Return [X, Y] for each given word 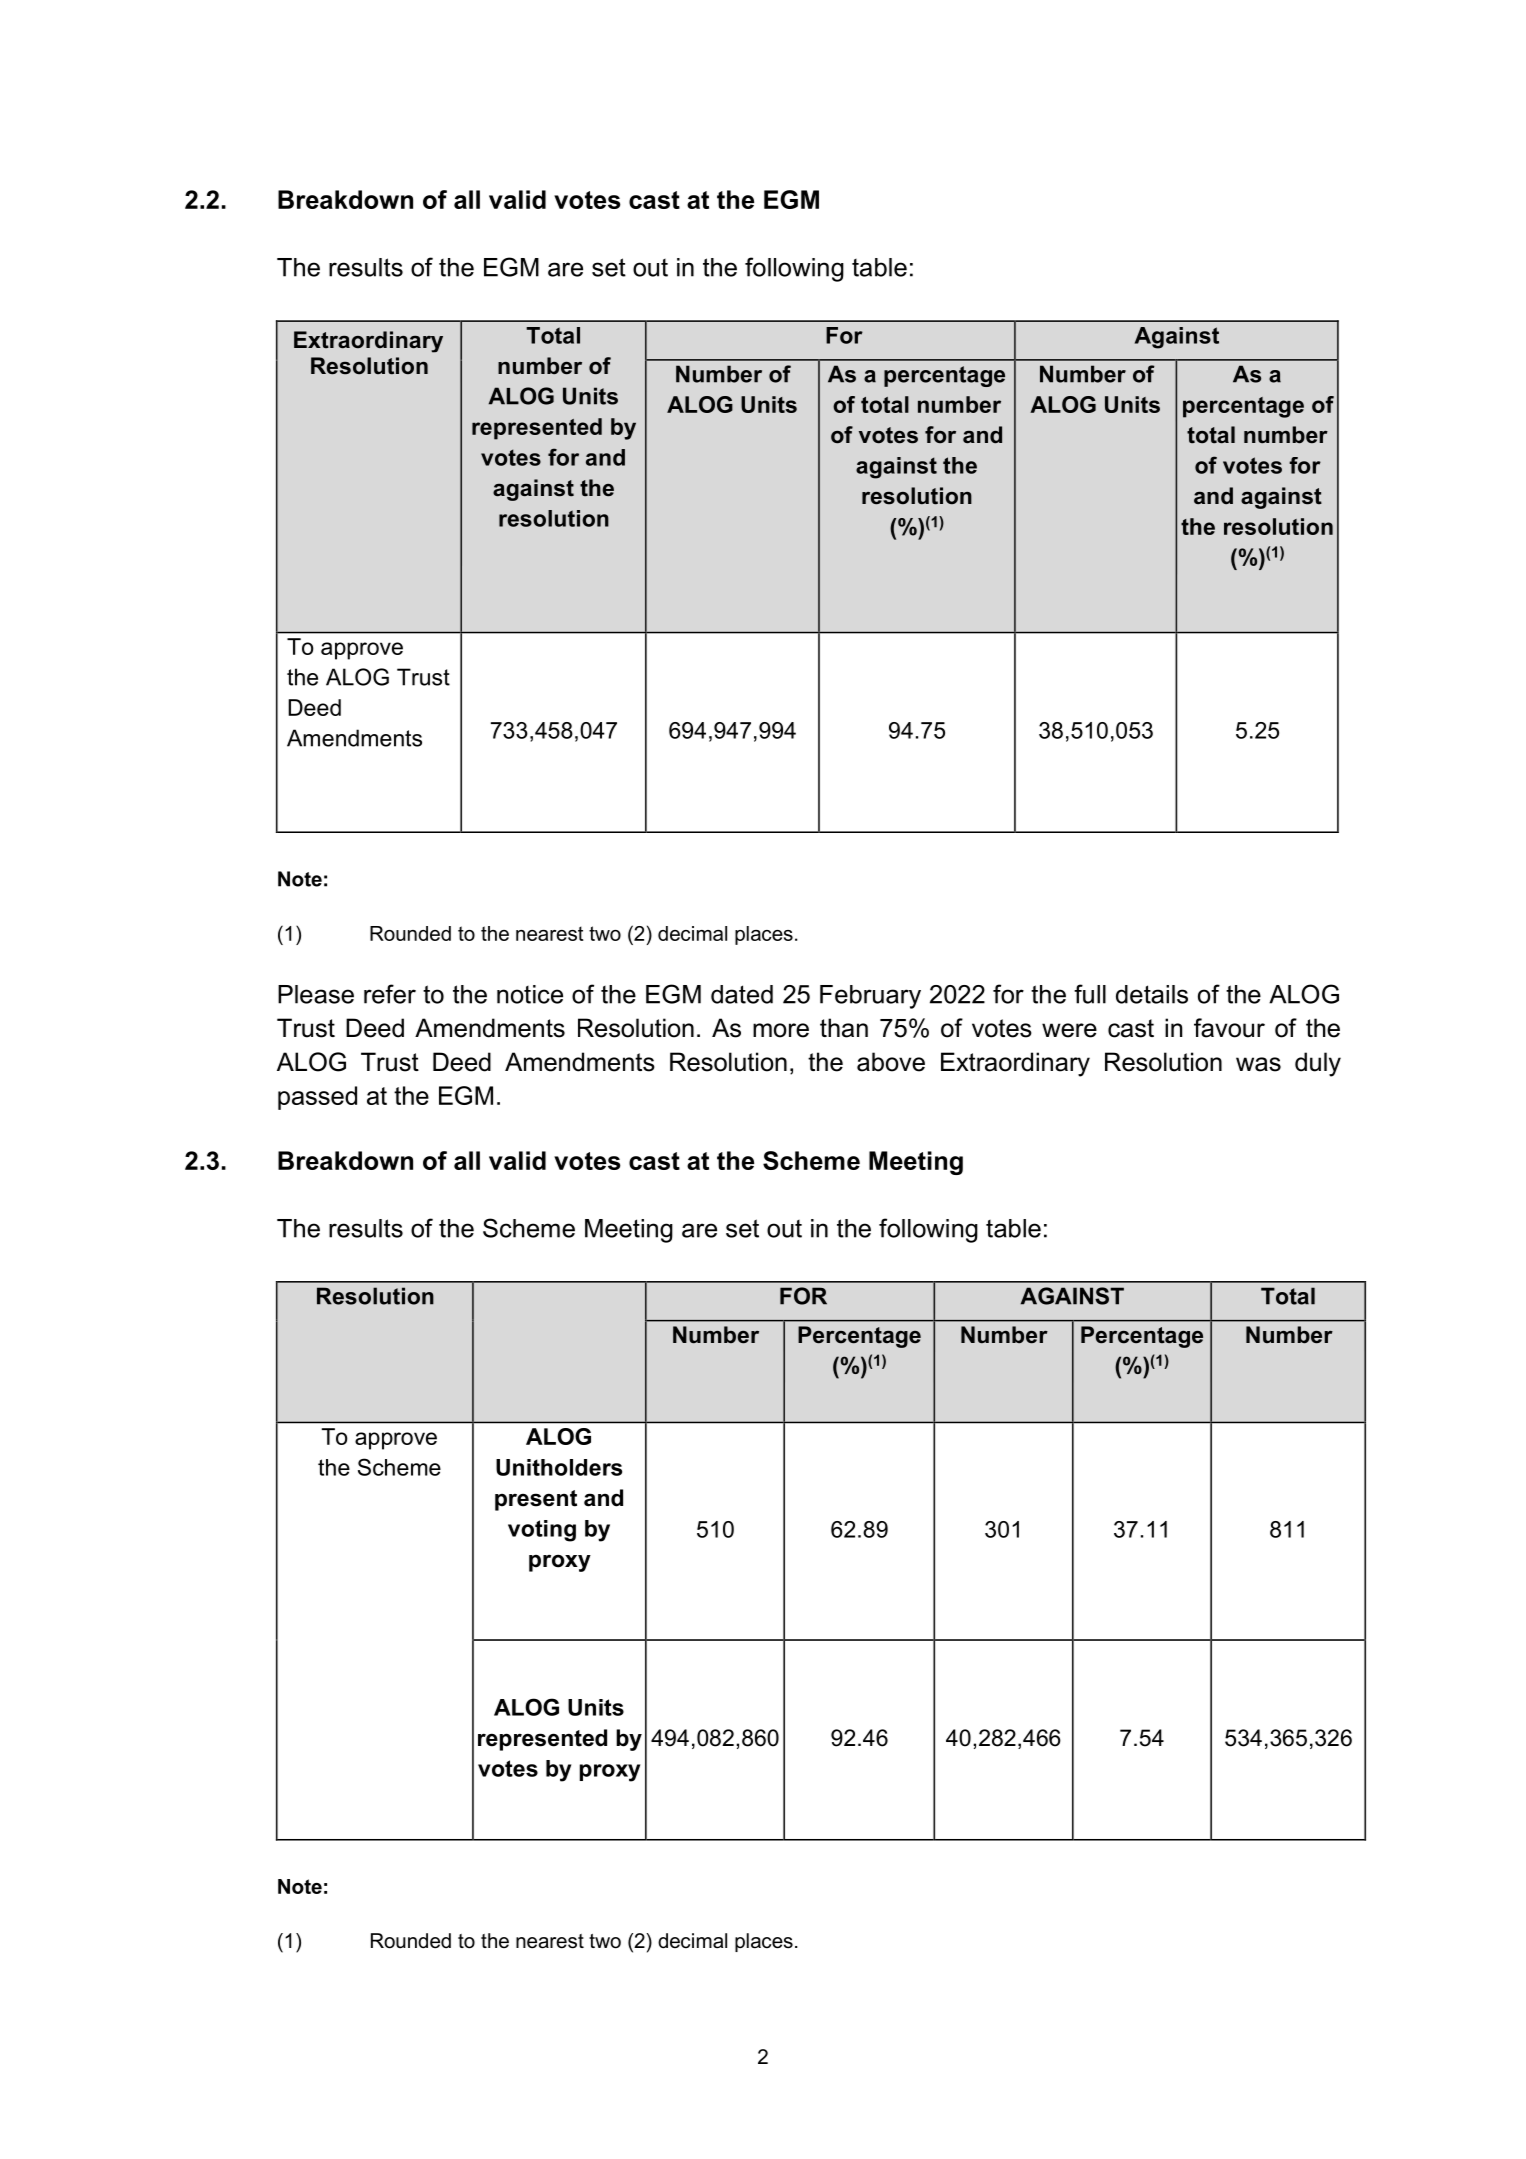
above [891, 1062]
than [844, 1028]
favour [1229, 1028]
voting [542, 1531]
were [1069, 1030]
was [1258, 1064]
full [1090, 994]
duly [1318, 1064]
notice [530, 994]
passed [317, 1098]
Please [316, 994]
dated [742, 994]
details [1152, 994]
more [781, 1030]
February [870, 997]
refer [390, 994]
